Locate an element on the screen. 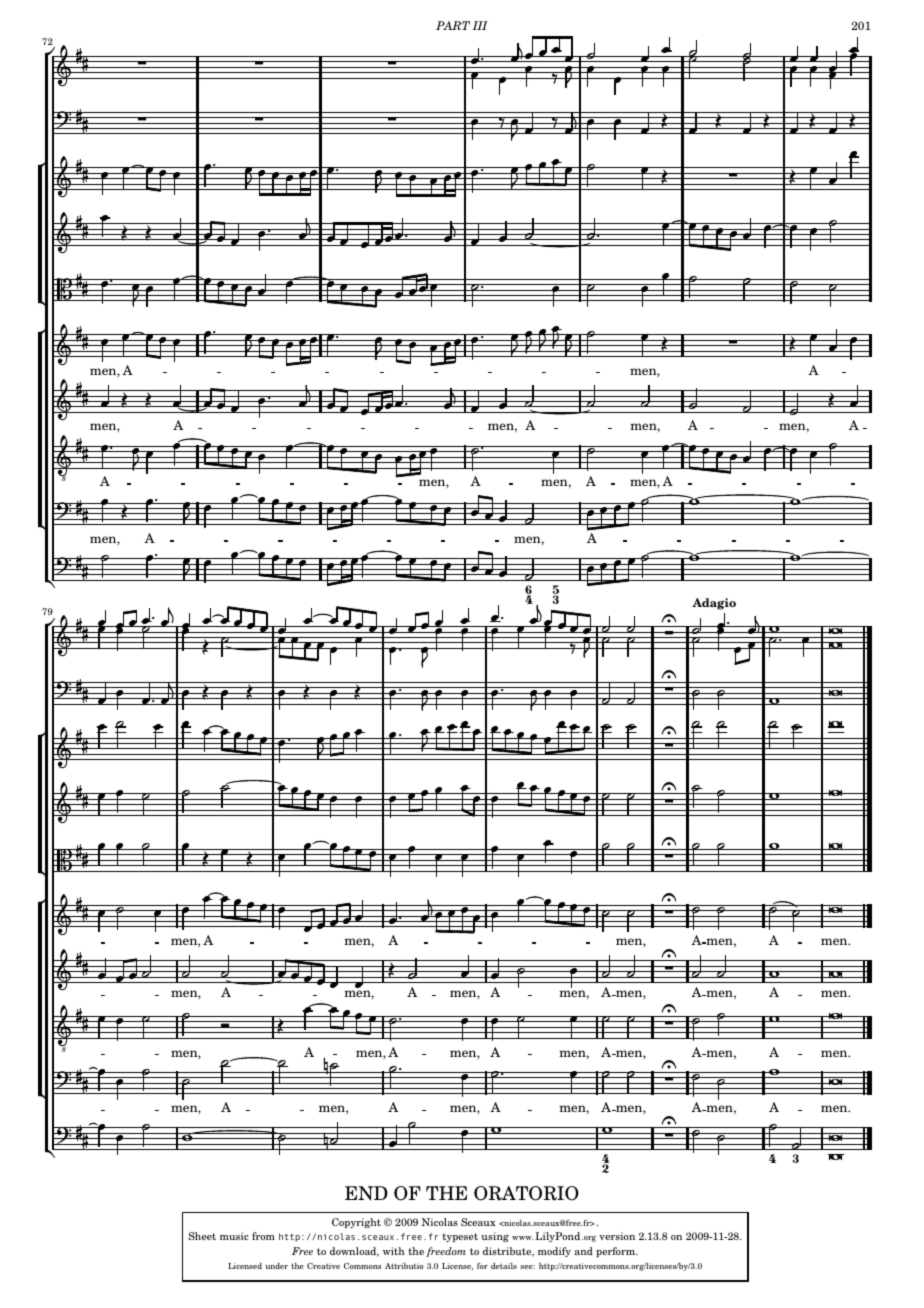 The image size is (924, 1308). typeset is located at coordinates (460, 1237).
